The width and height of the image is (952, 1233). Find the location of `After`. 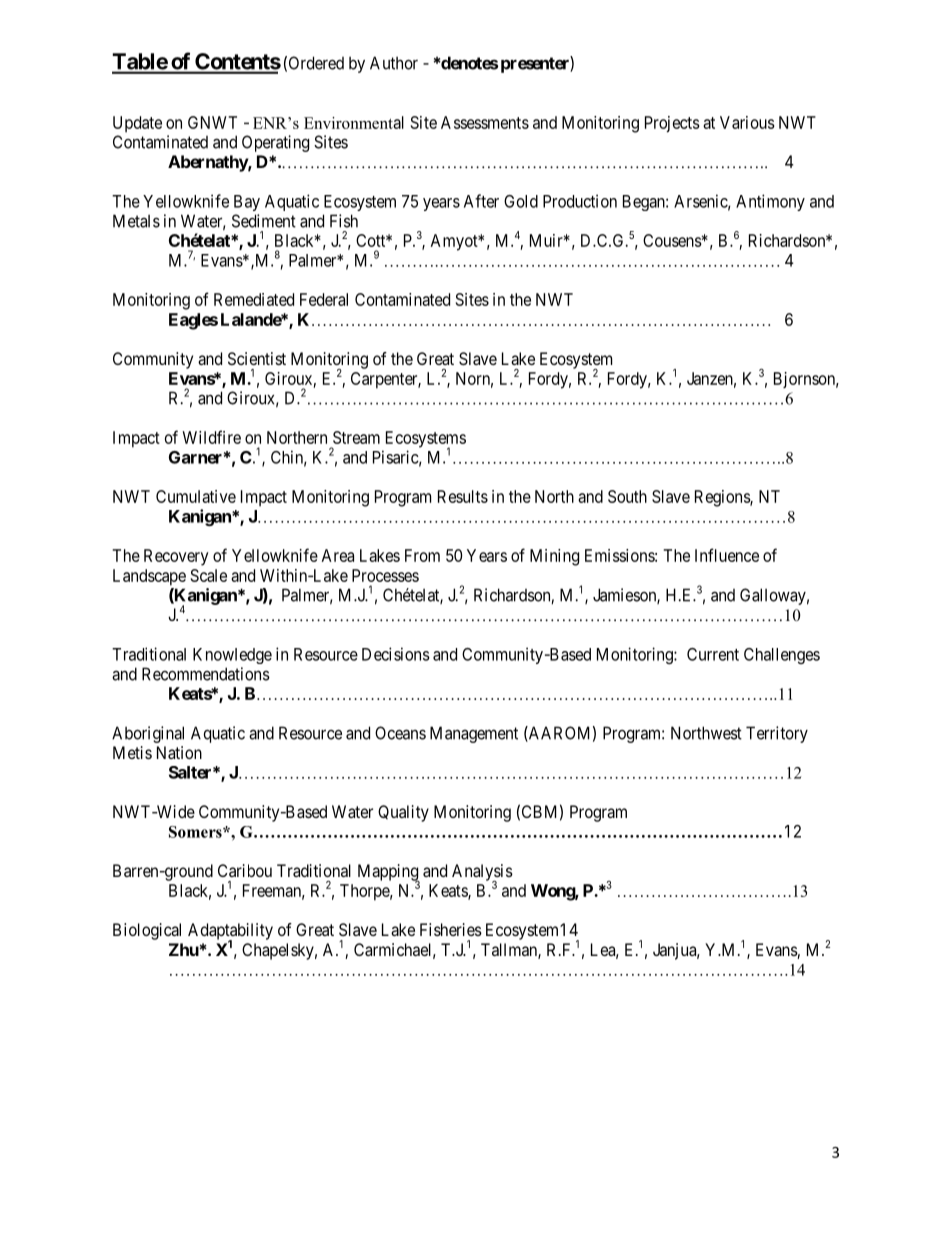

After is located at coordinates (481, 201).
